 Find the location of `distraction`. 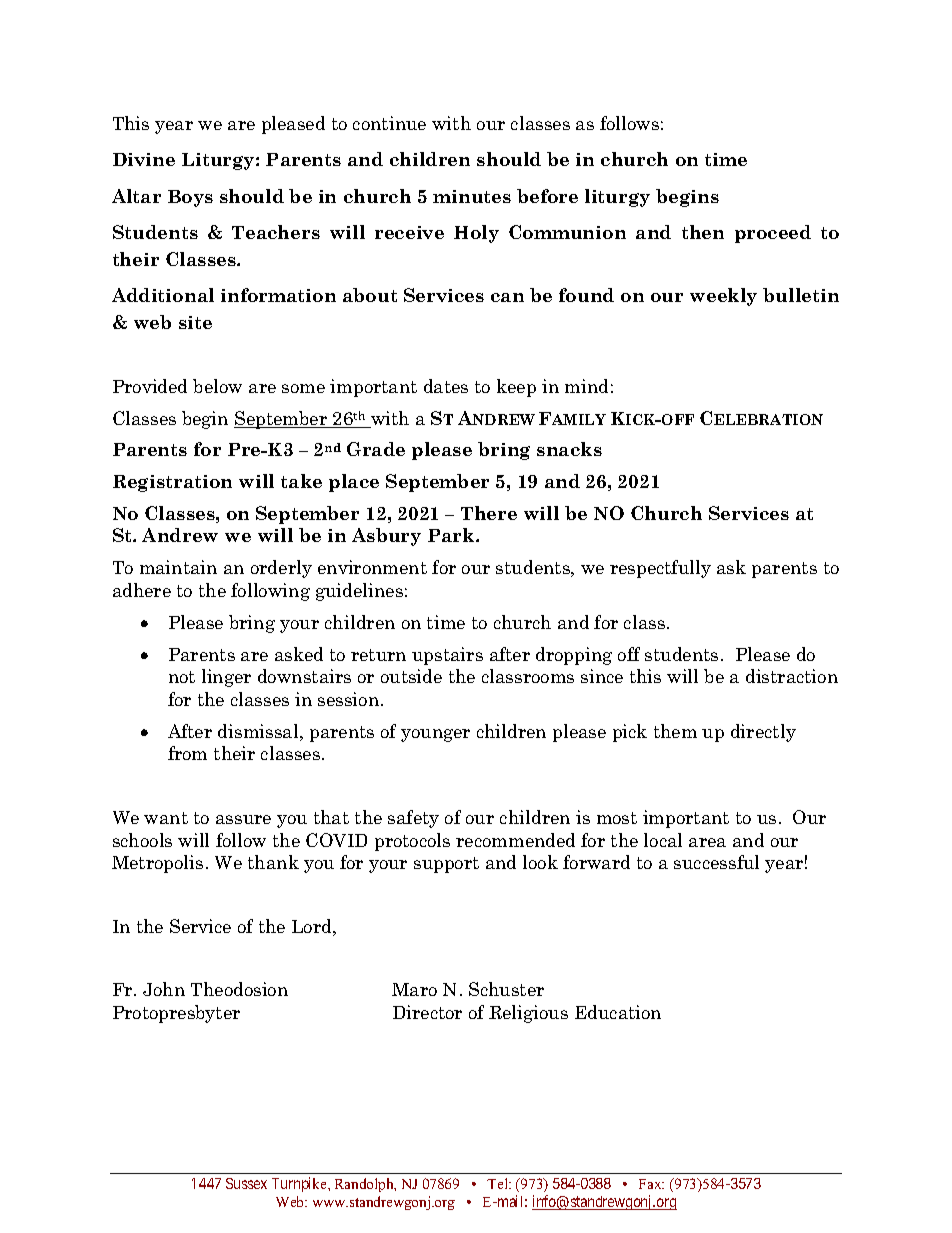

distraction is located at coordinates (792, 676).
